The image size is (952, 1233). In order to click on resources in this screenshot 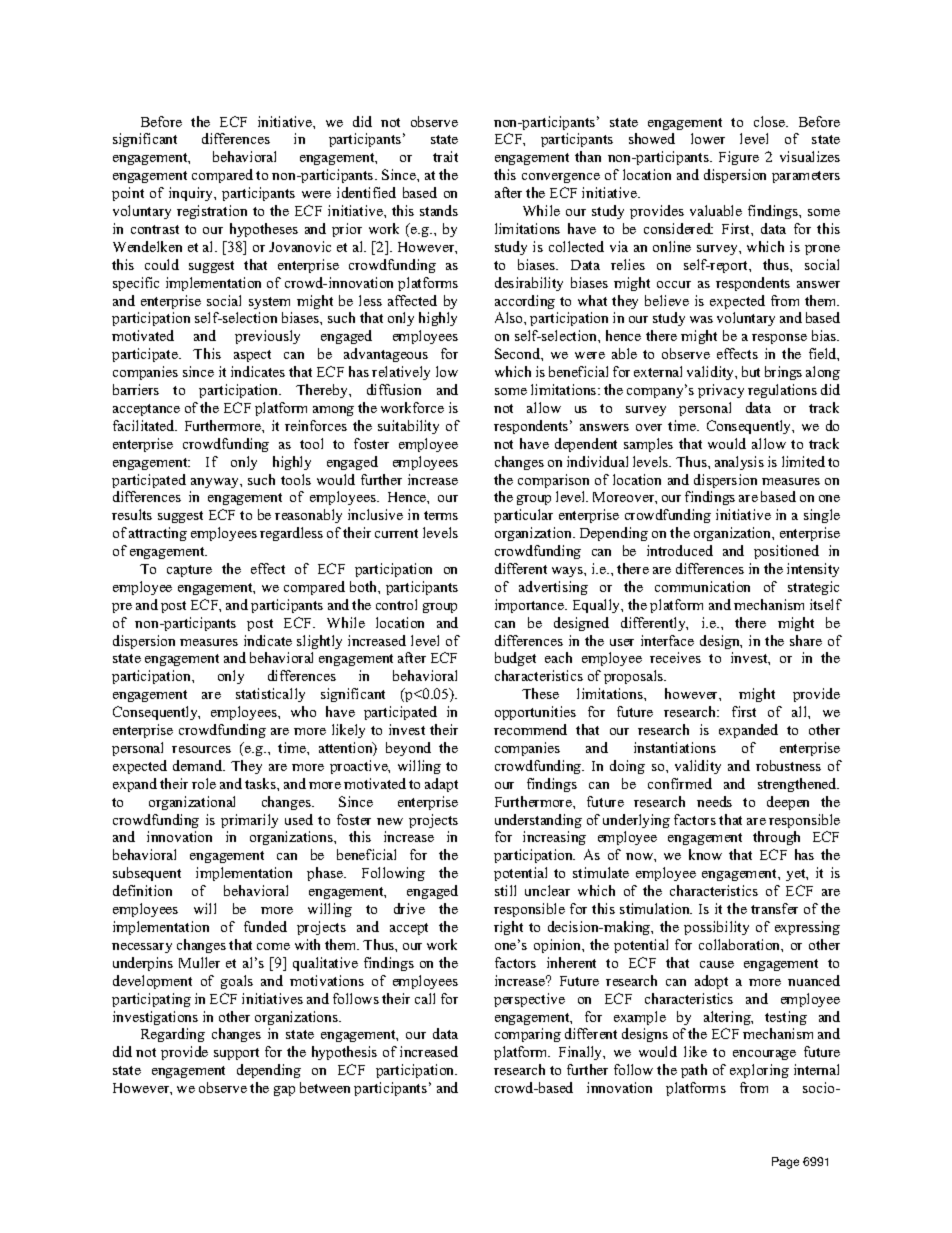, I will do `click(201, 749)`.
